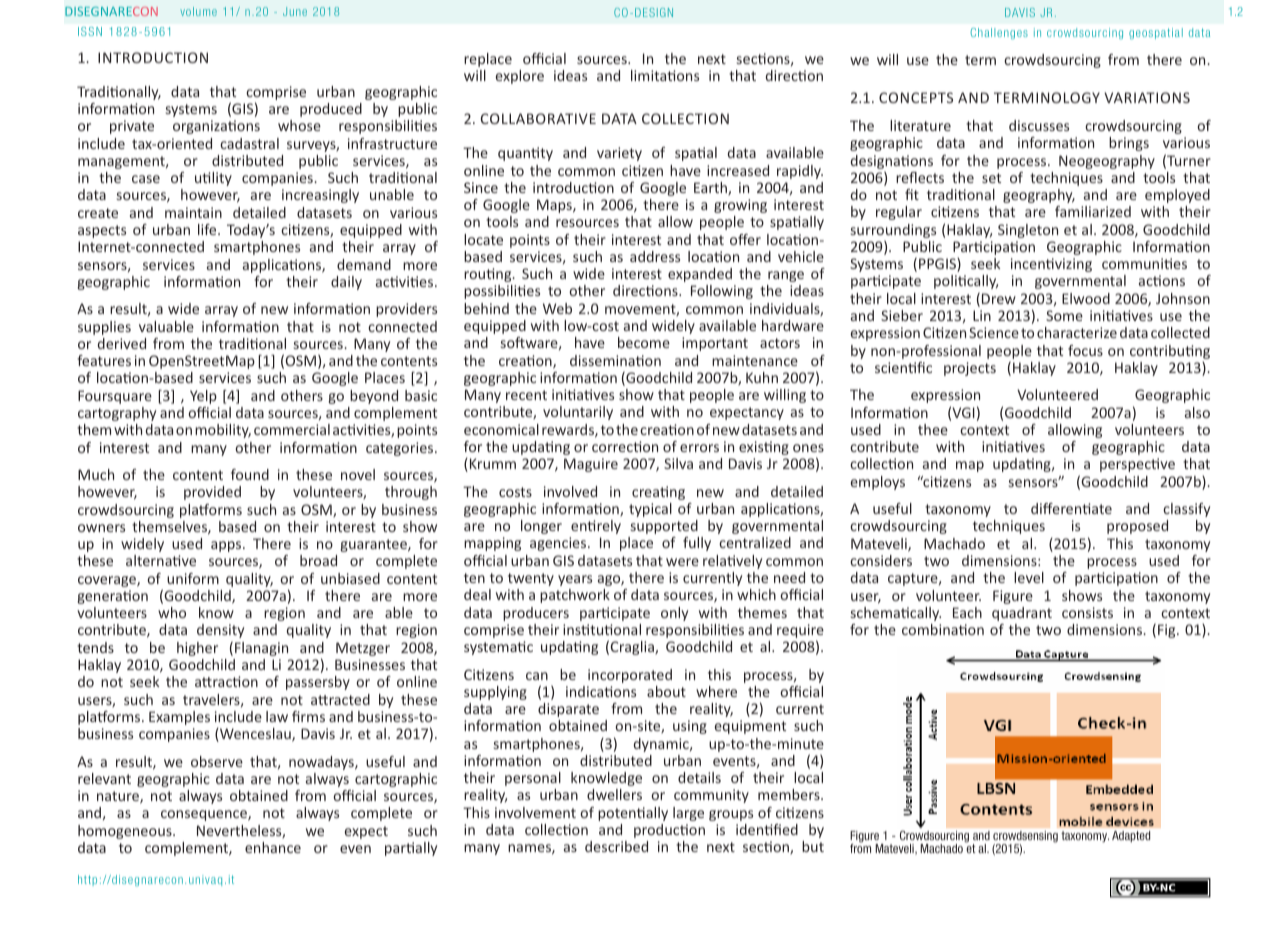  What do you see at coordinates (223, 431) in the screenshot?
I see `mobility` at bounding box center [223, 431].
